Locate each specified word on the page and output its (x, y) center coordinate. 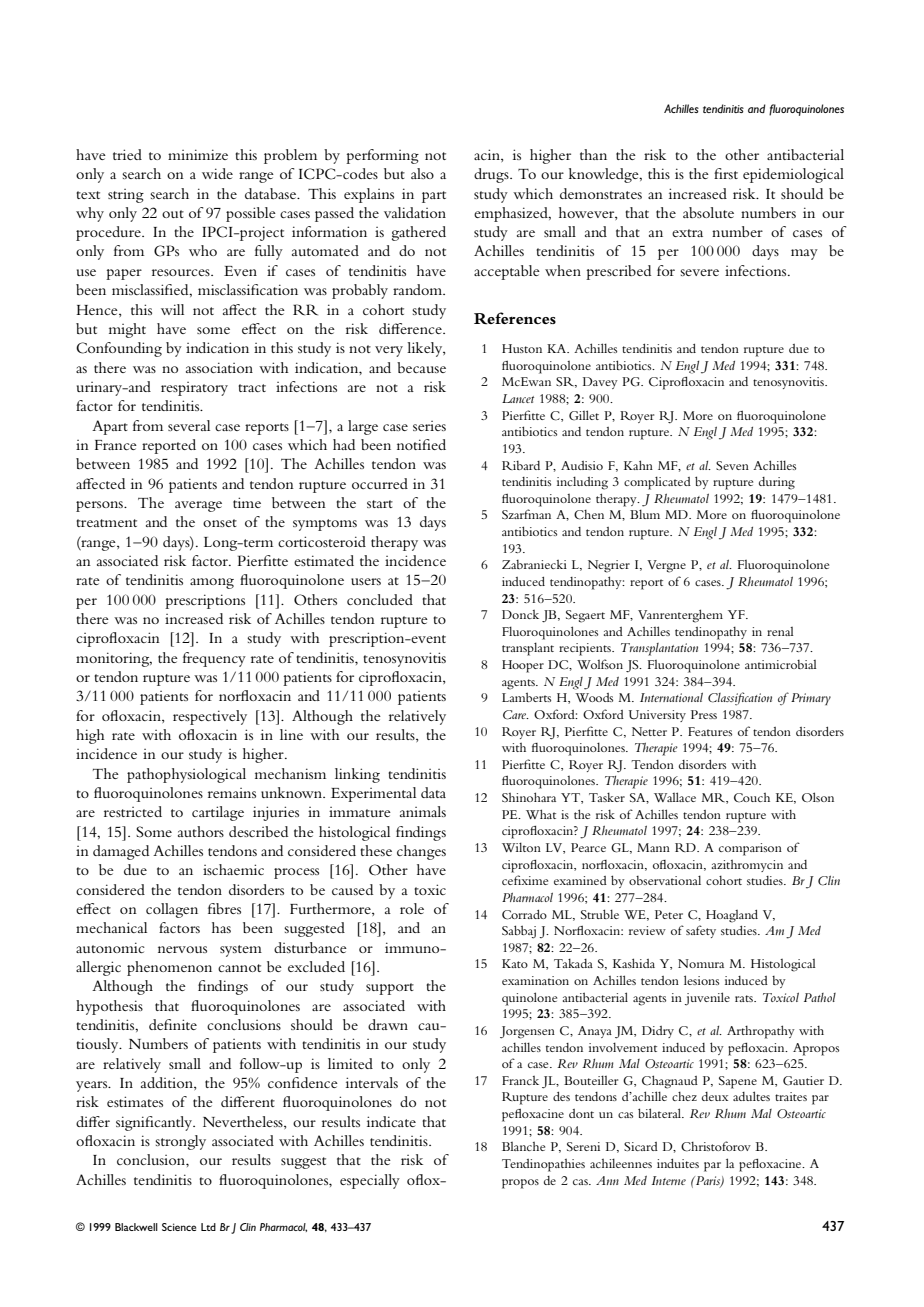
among (212, 583)
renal (780, 631)
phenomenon (169, 968)
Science (179, 1227)
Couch (752, 798)
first (726, 173)
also (422, 173)
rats (745, 998)
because (421, 367)
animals (423, 811)
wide (217, 173)
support (390, 989)
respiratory (194, 389)
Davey (600, 383)
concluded (380, 599)
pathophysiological (186, 775)
